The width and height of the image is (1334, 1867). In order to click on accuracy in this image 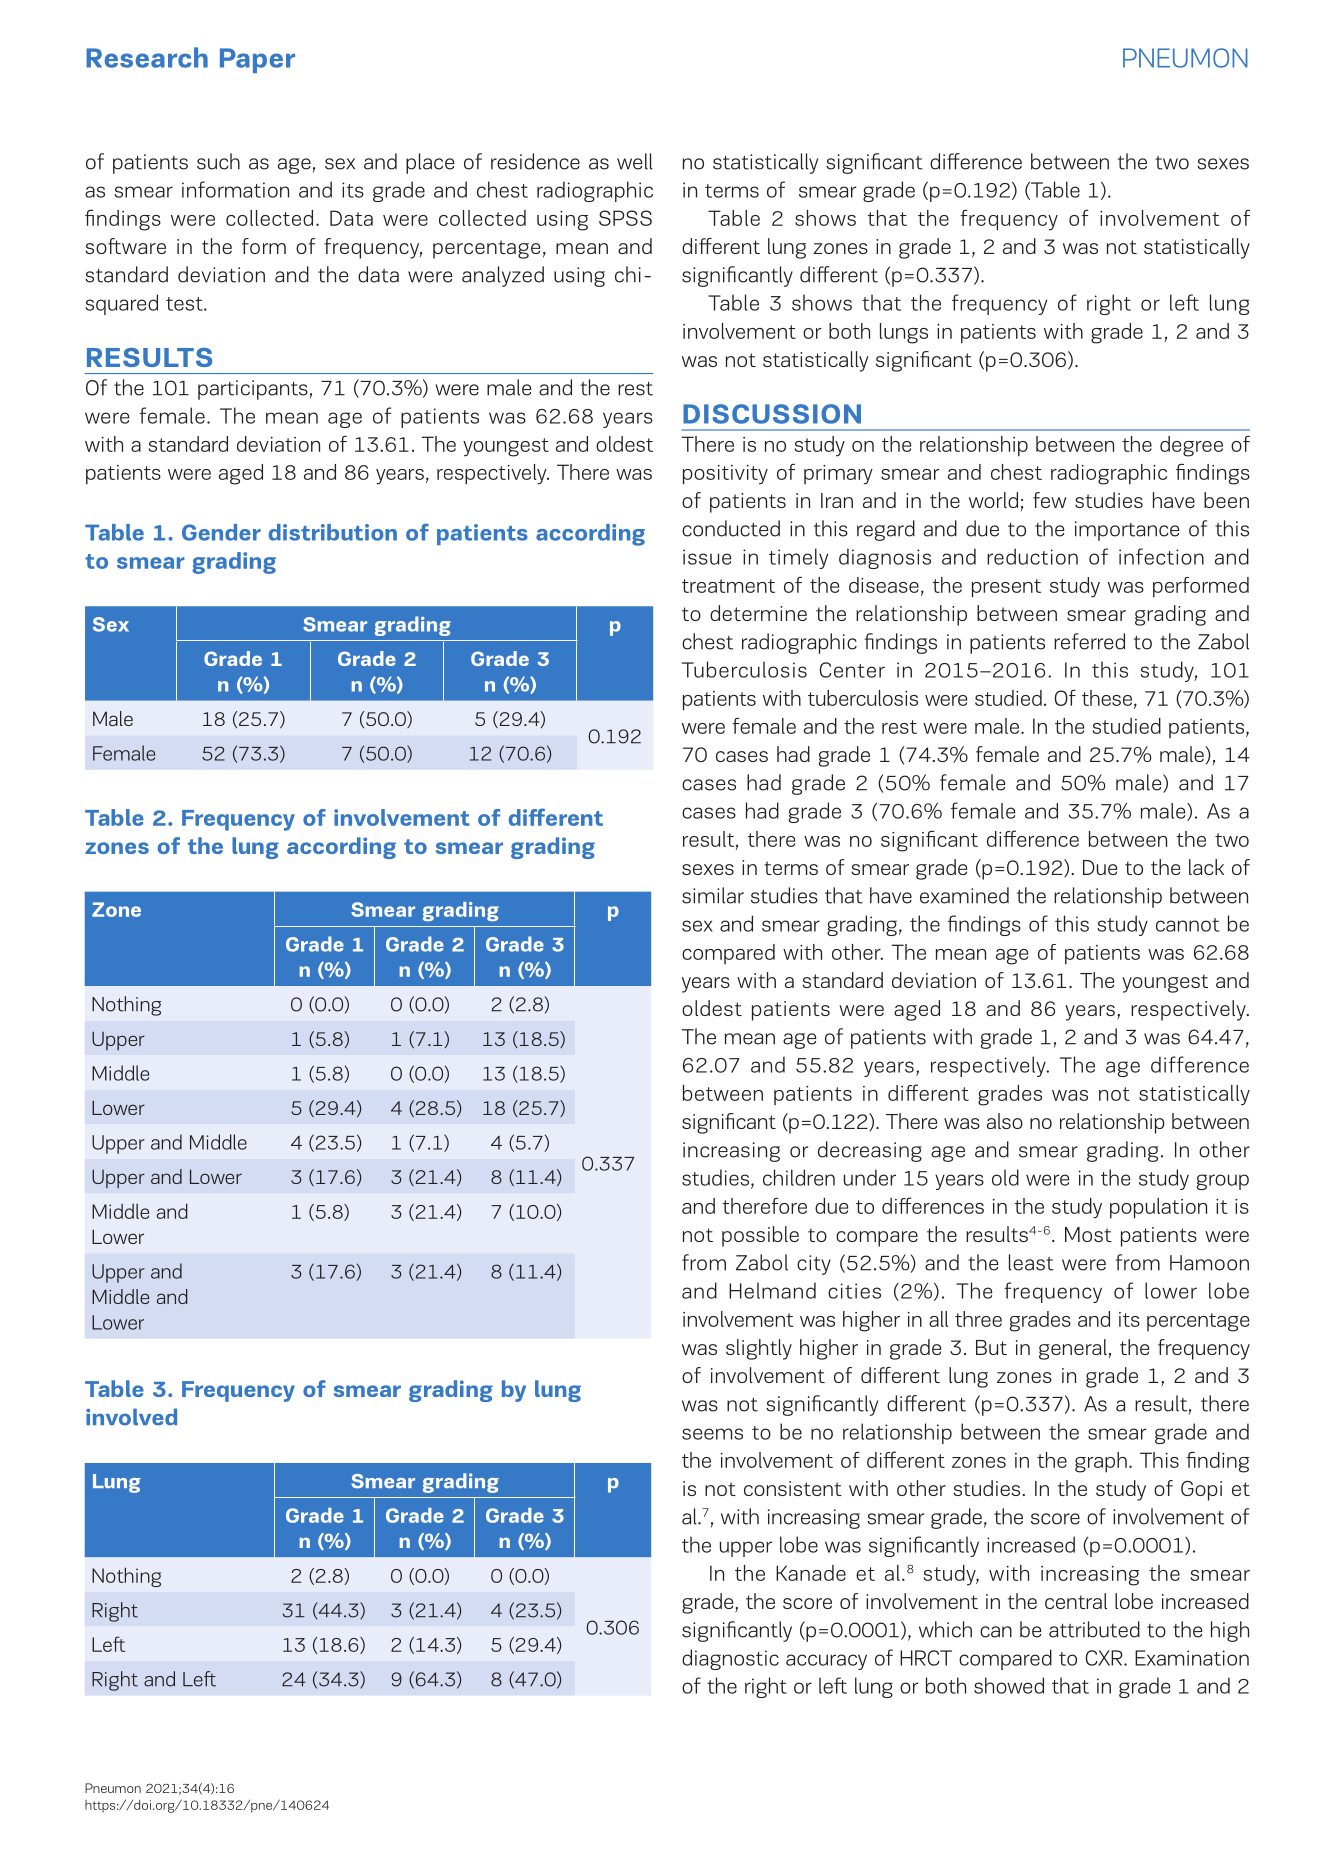, I will do `click(826, 1662)`.
